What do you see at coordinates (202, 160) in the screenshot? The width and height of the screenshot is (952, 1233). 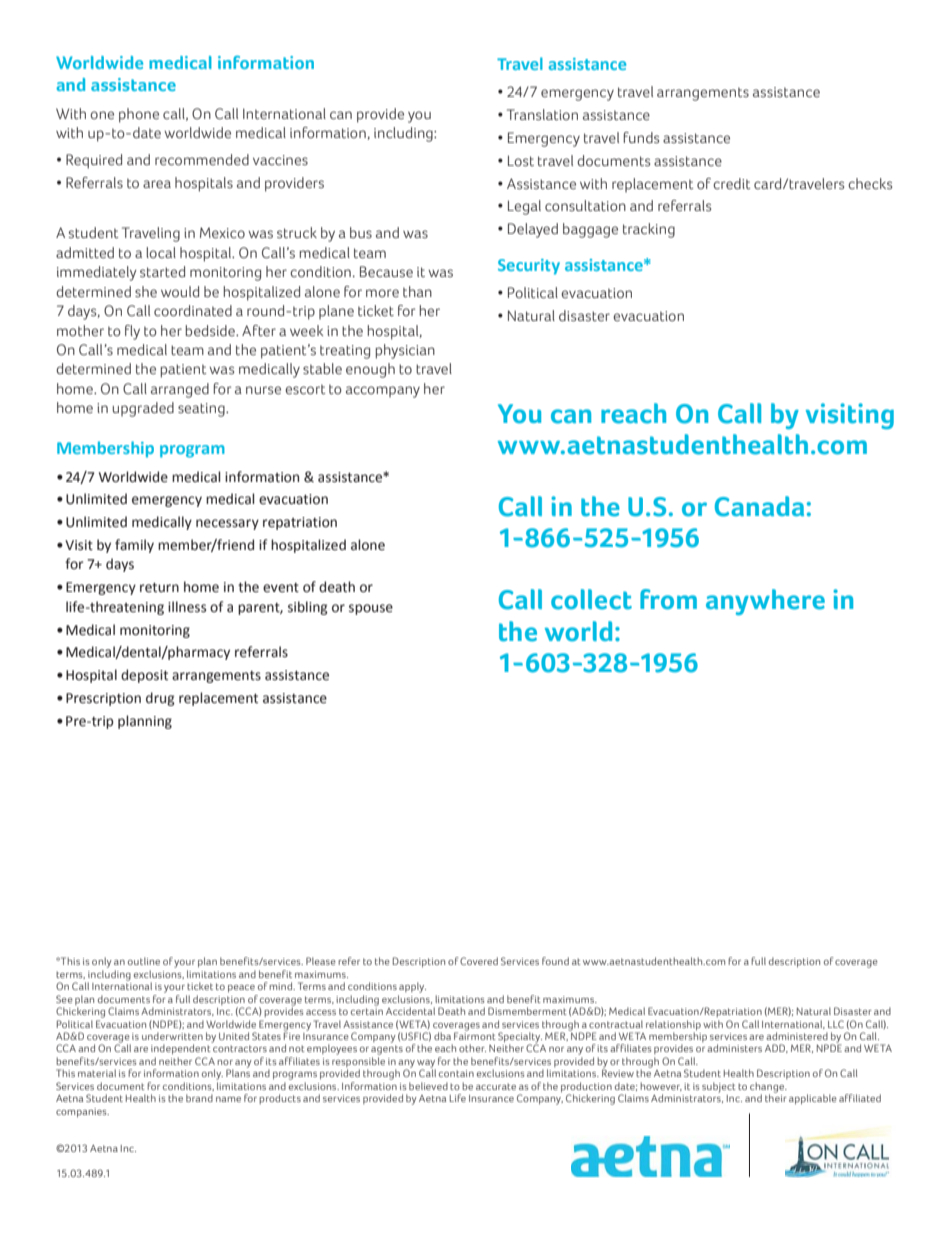 I see `recommended` at bounding box center [202, 160].
